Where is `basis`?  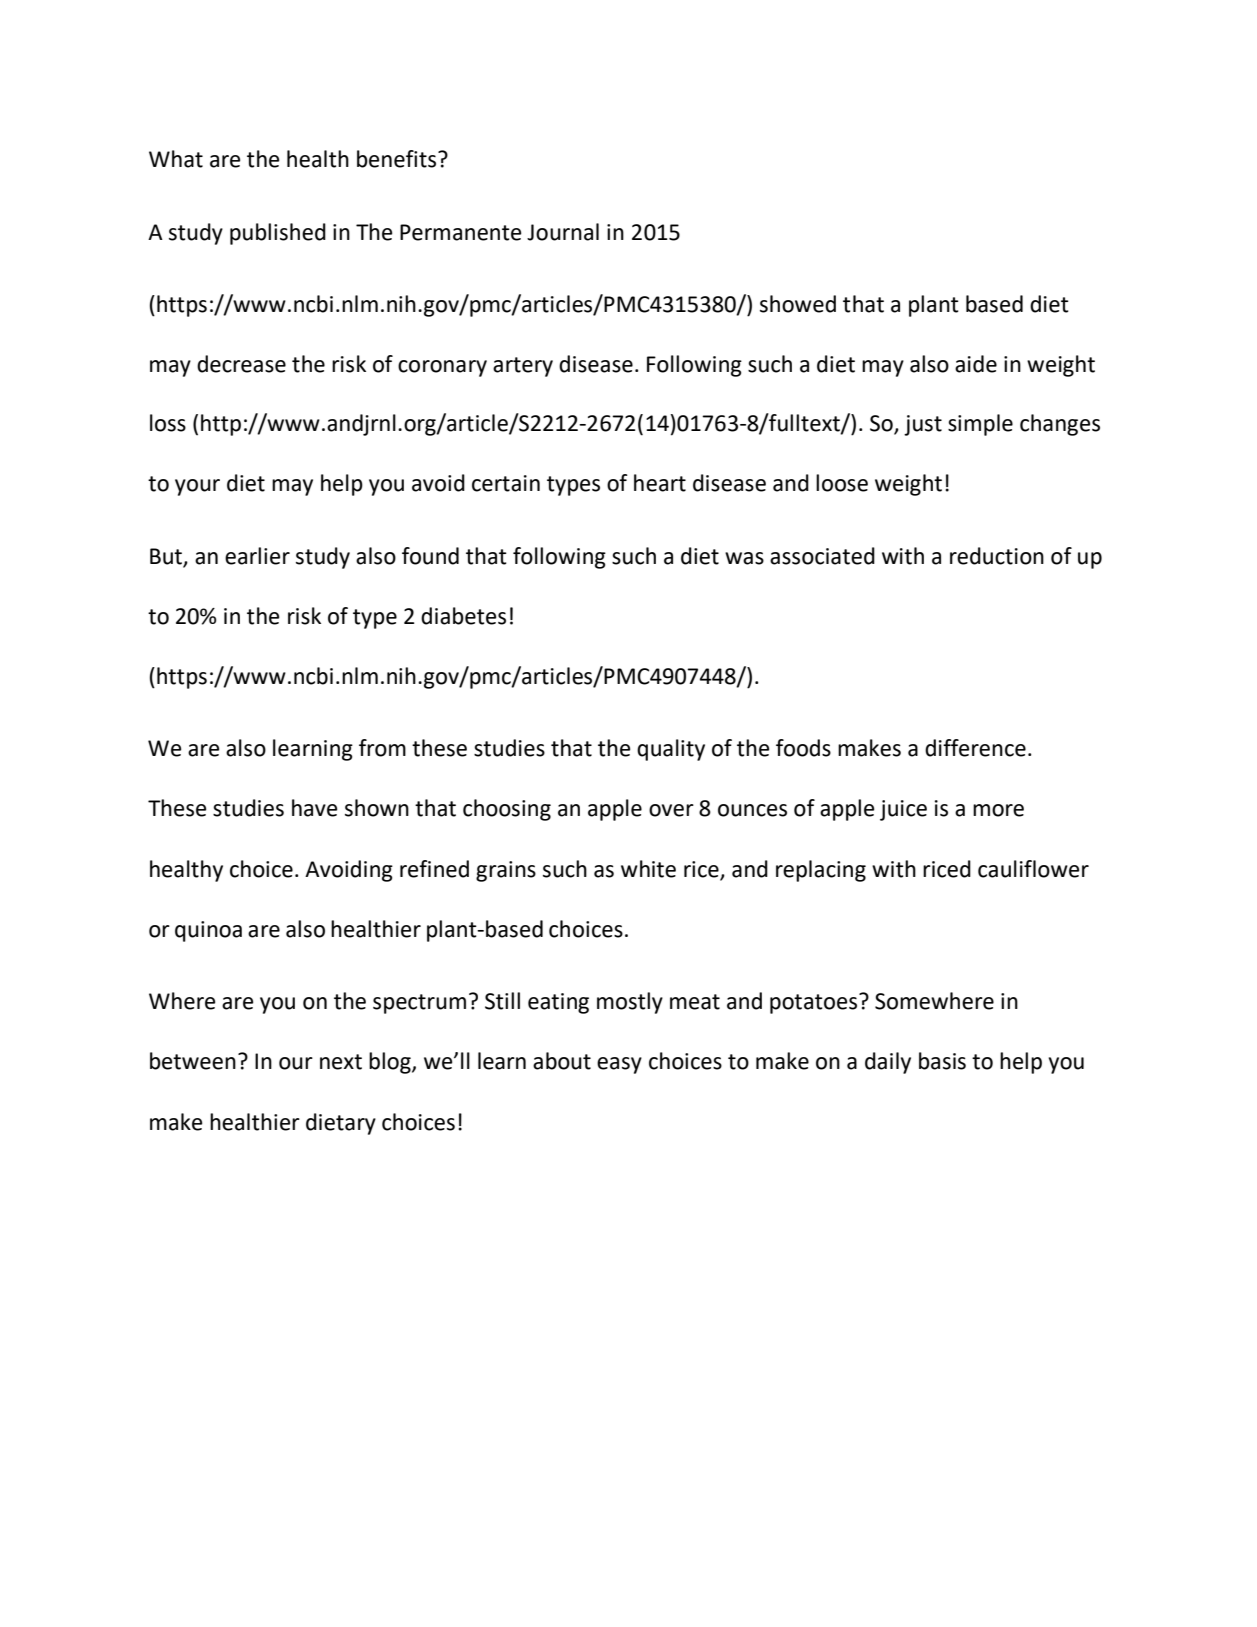 basis is located at coordinates (942, 1061).
